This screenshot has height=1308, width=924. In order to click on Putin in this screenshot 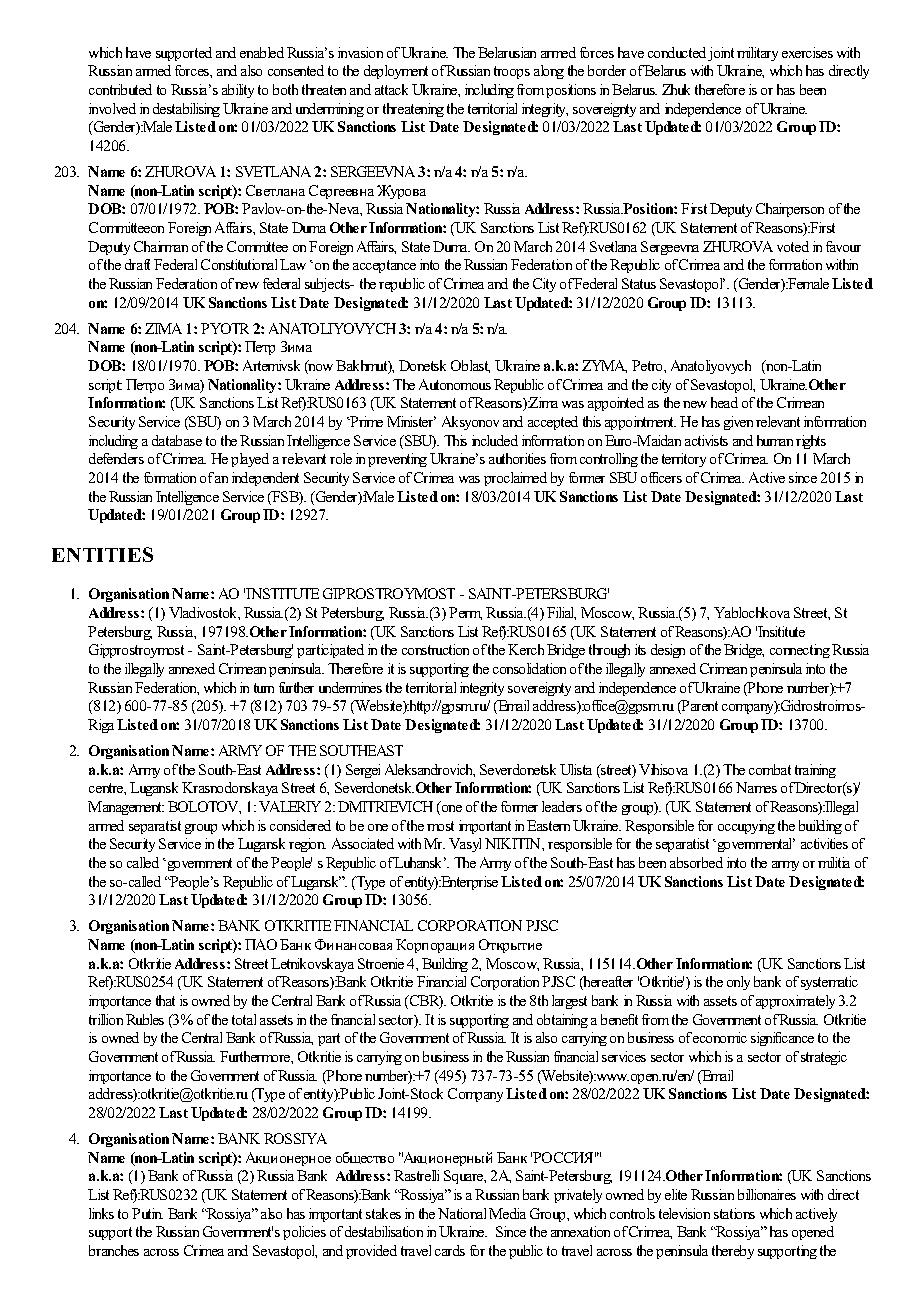, I will do `click(147, 1213)`.
